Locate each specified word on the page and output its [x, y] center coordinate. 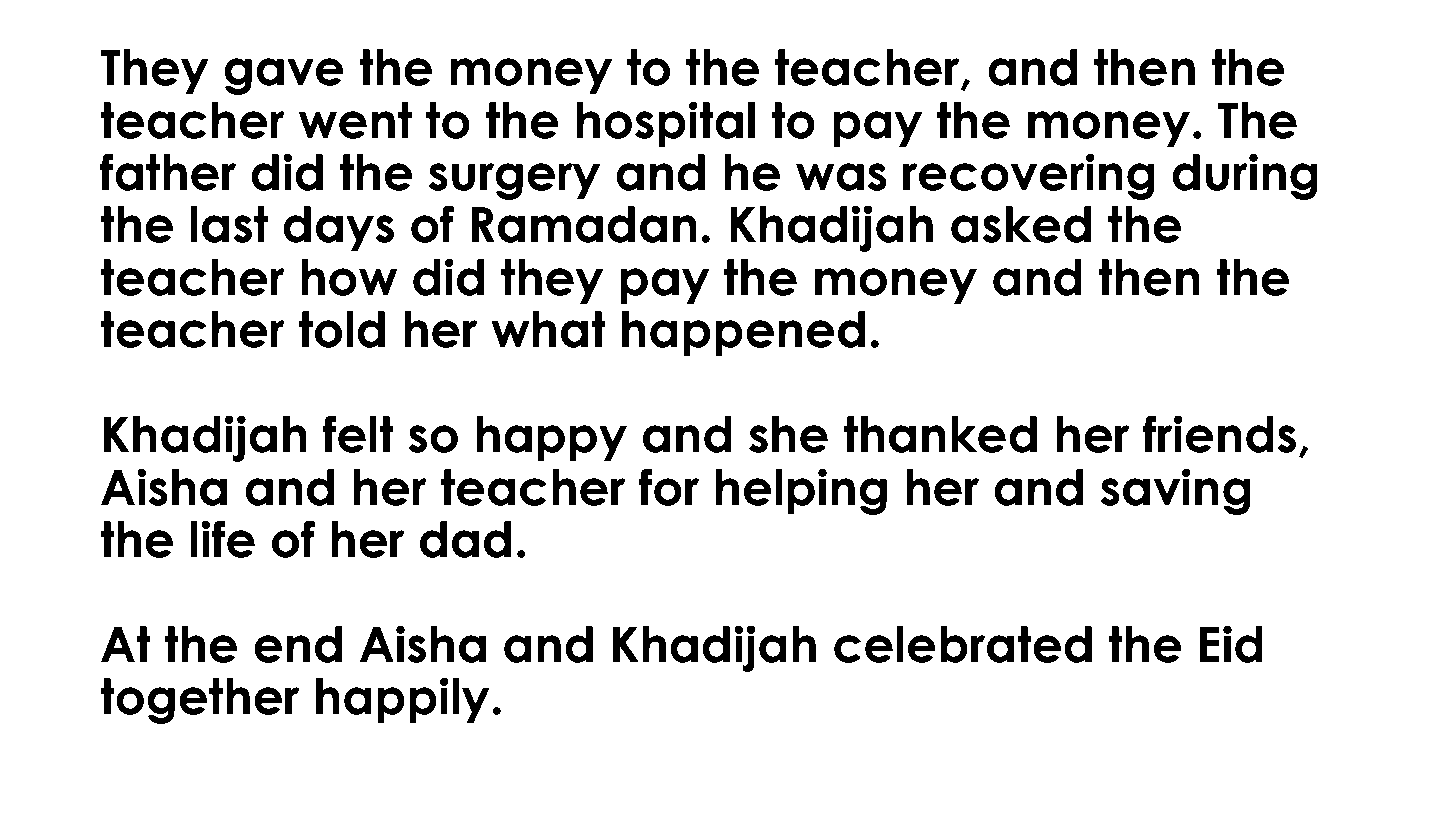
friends [1219, 434]
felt [358, 434]
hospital [666, 124]
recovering [1029, 176]
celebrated [963, 644]
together [200, 701]
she [788, 434]
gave [284, 76]
